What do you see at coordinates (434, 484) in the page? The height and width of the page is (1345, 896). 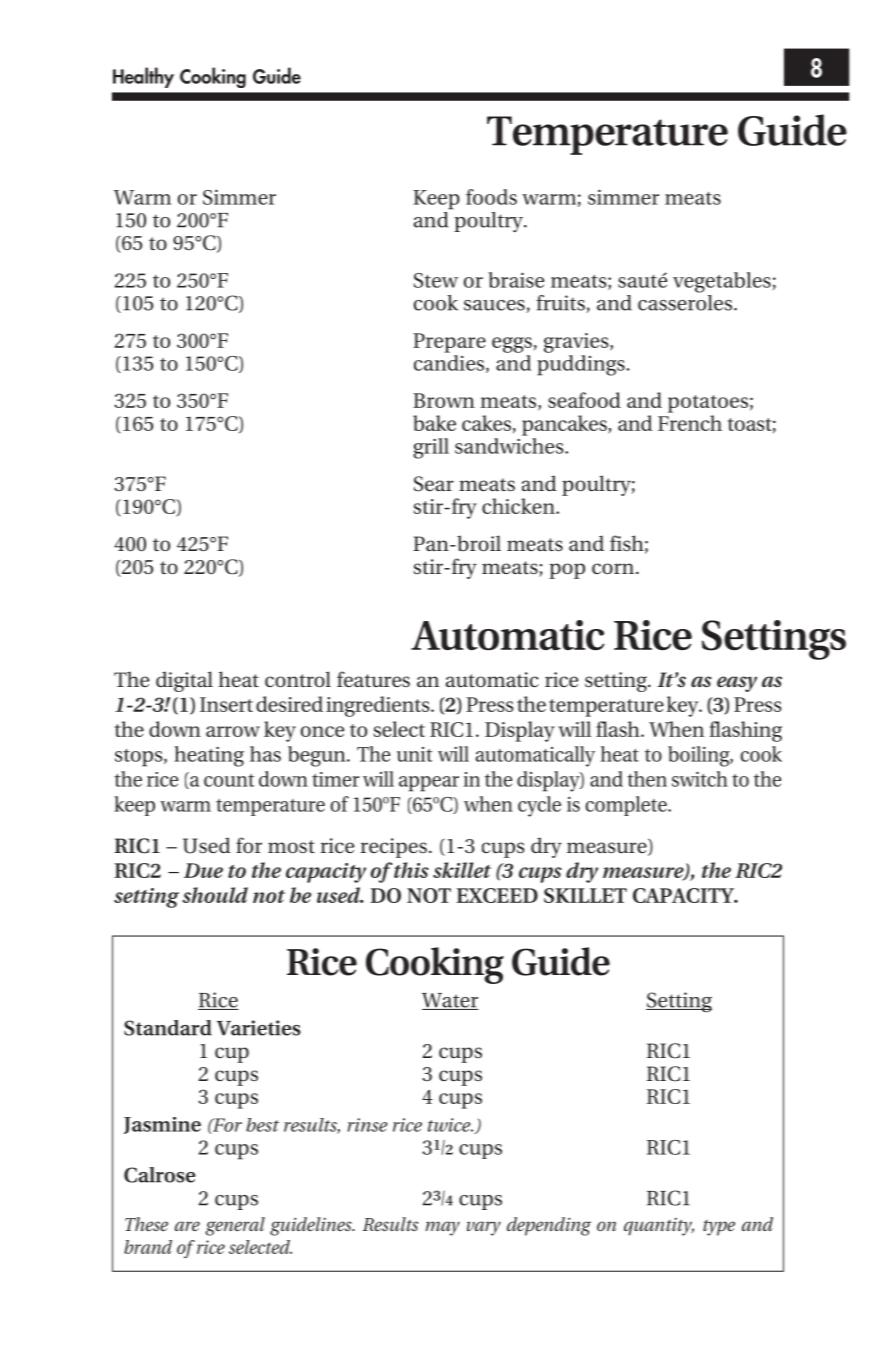 I see `Sear` at bounding box center [434, 484].
